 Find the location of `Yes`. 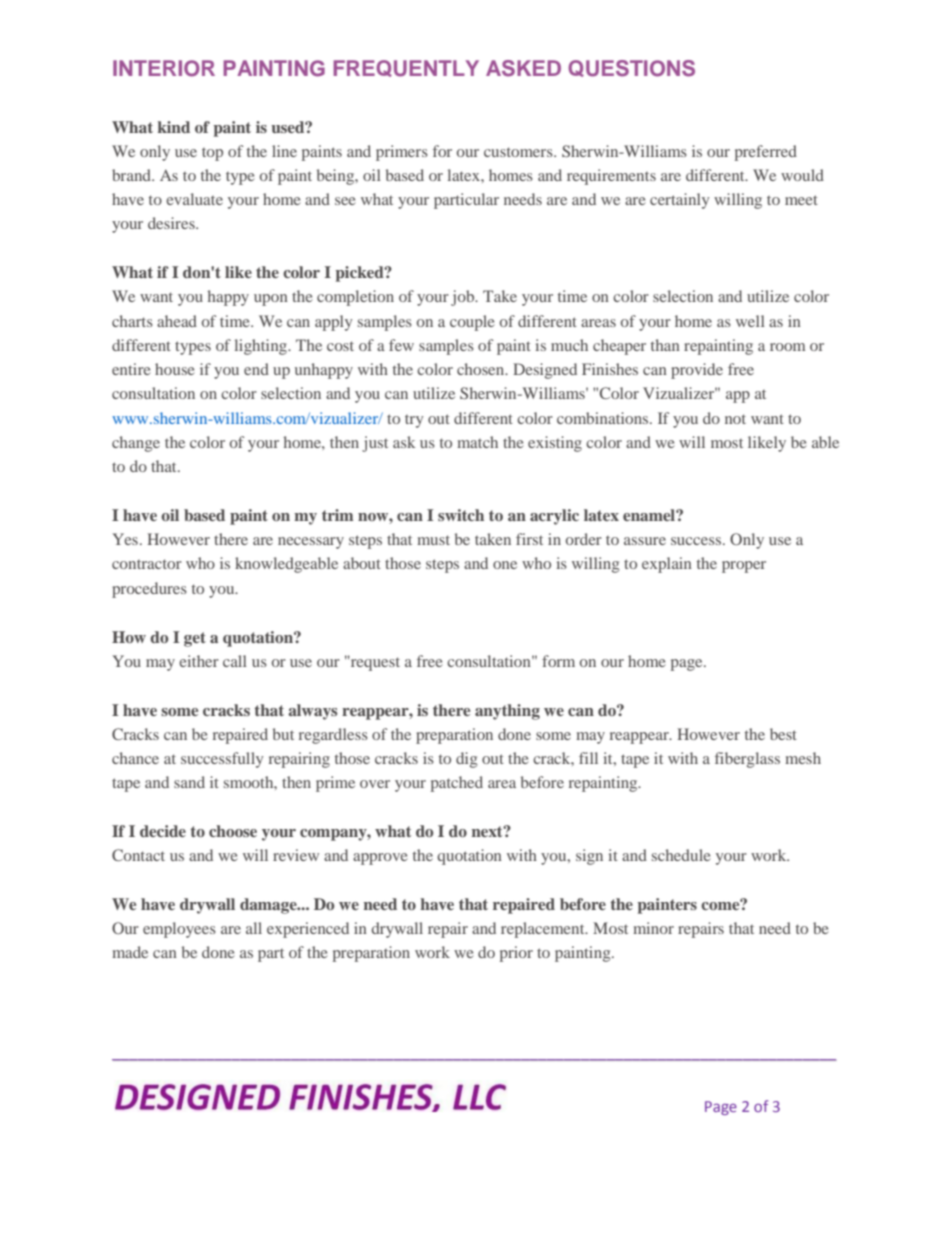

Yes is located at coordinates (125, 539).
